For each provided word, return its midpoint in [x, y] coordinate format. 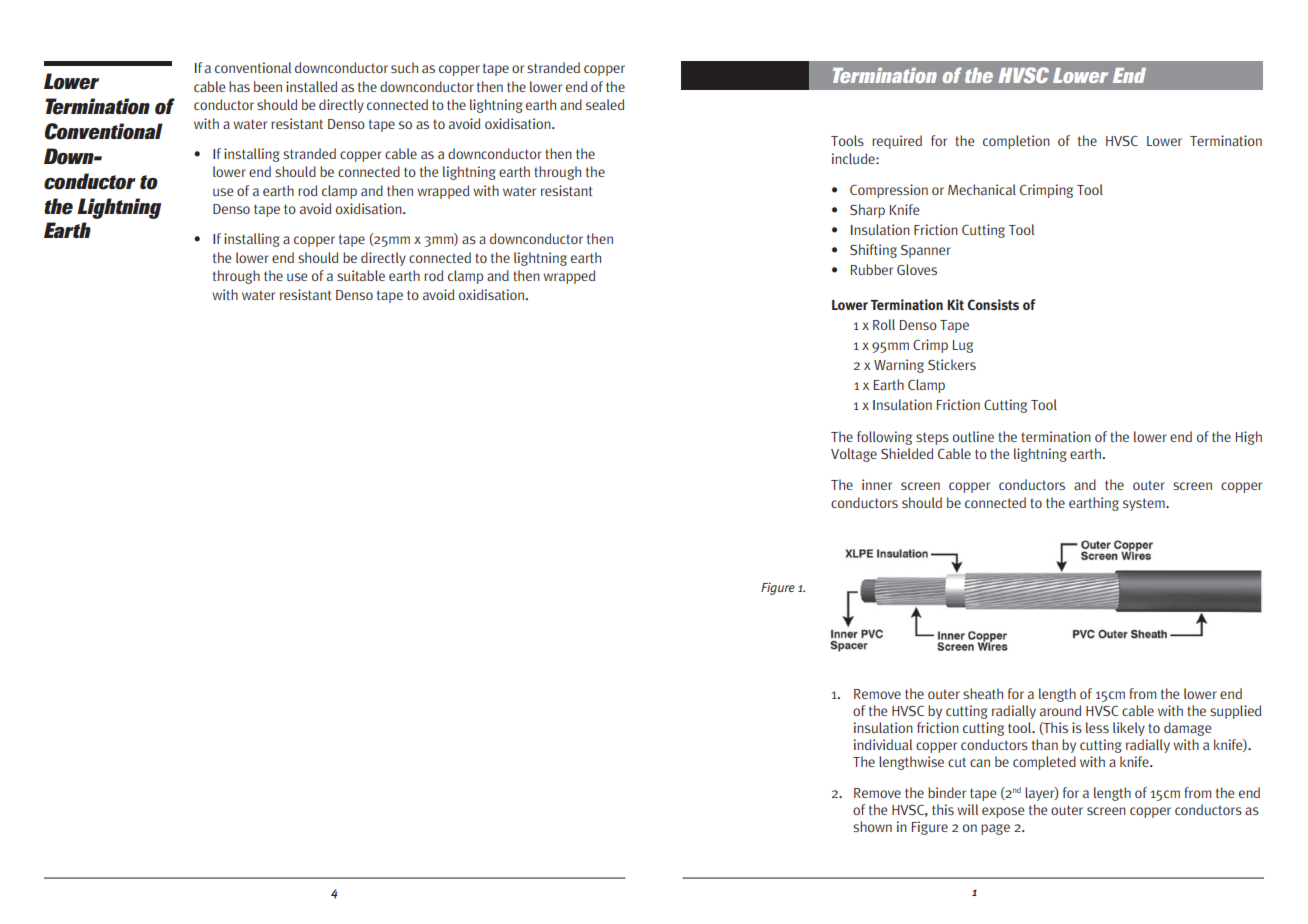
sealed [605, 104]
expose [1003, 812]
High [1249, 438]
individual [883, 744]
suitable [361, 275]
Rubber [872, 269]
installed [311, 86]
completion [1016, 142]
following [884, 438]
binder [947, 792]
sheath [983, 693]
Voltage [854, 455]
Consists [993, 304]
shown [872, 826]
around [1060, 710]
